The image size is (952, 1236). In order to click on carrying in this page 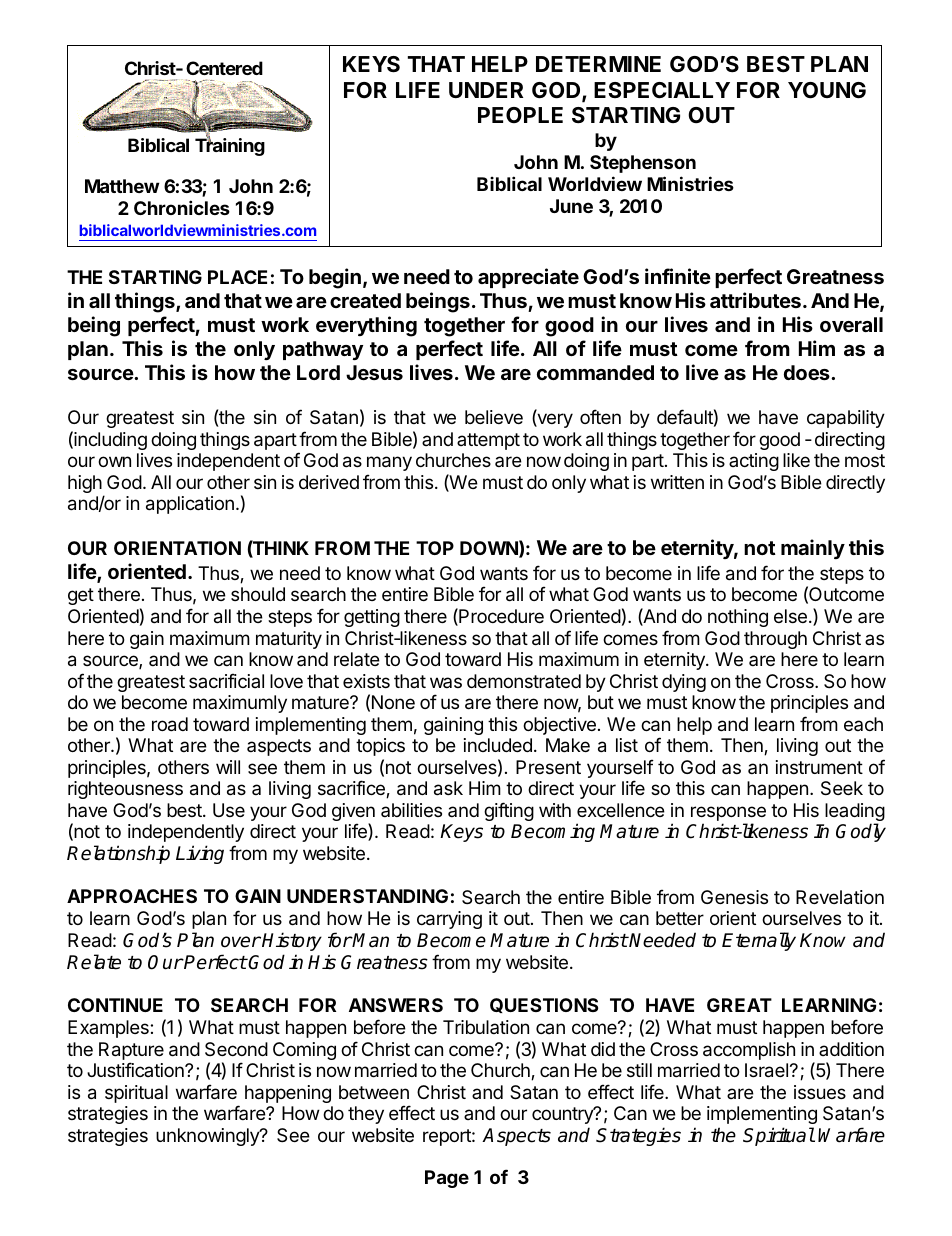, I will do `click(449, 920)`.
